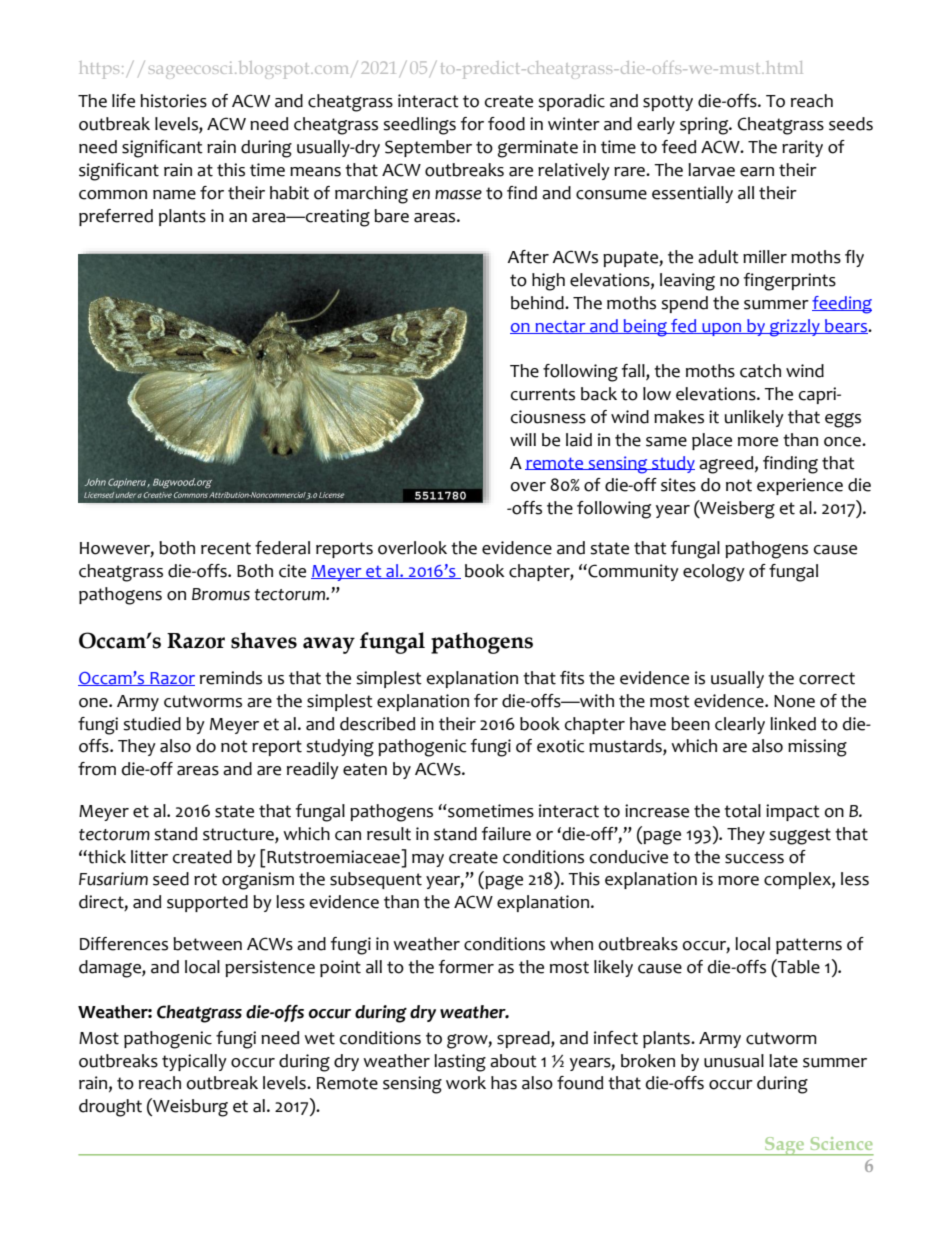 The image size is (952, 1233). Describe the element at coordinates (221, 594) in the image. I see `Bromus` at that location.
